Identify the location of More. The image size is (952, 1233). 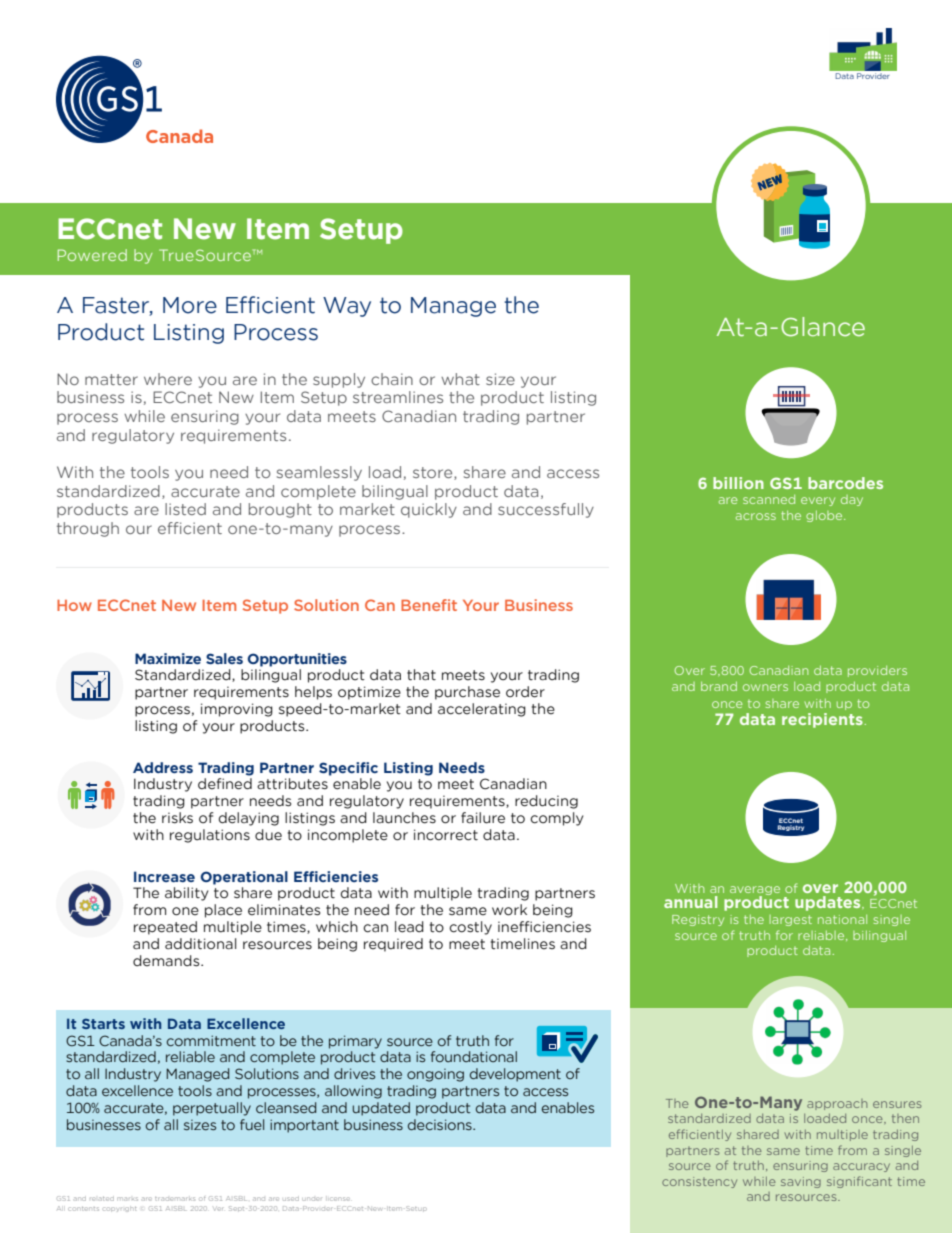
(190, 305).
